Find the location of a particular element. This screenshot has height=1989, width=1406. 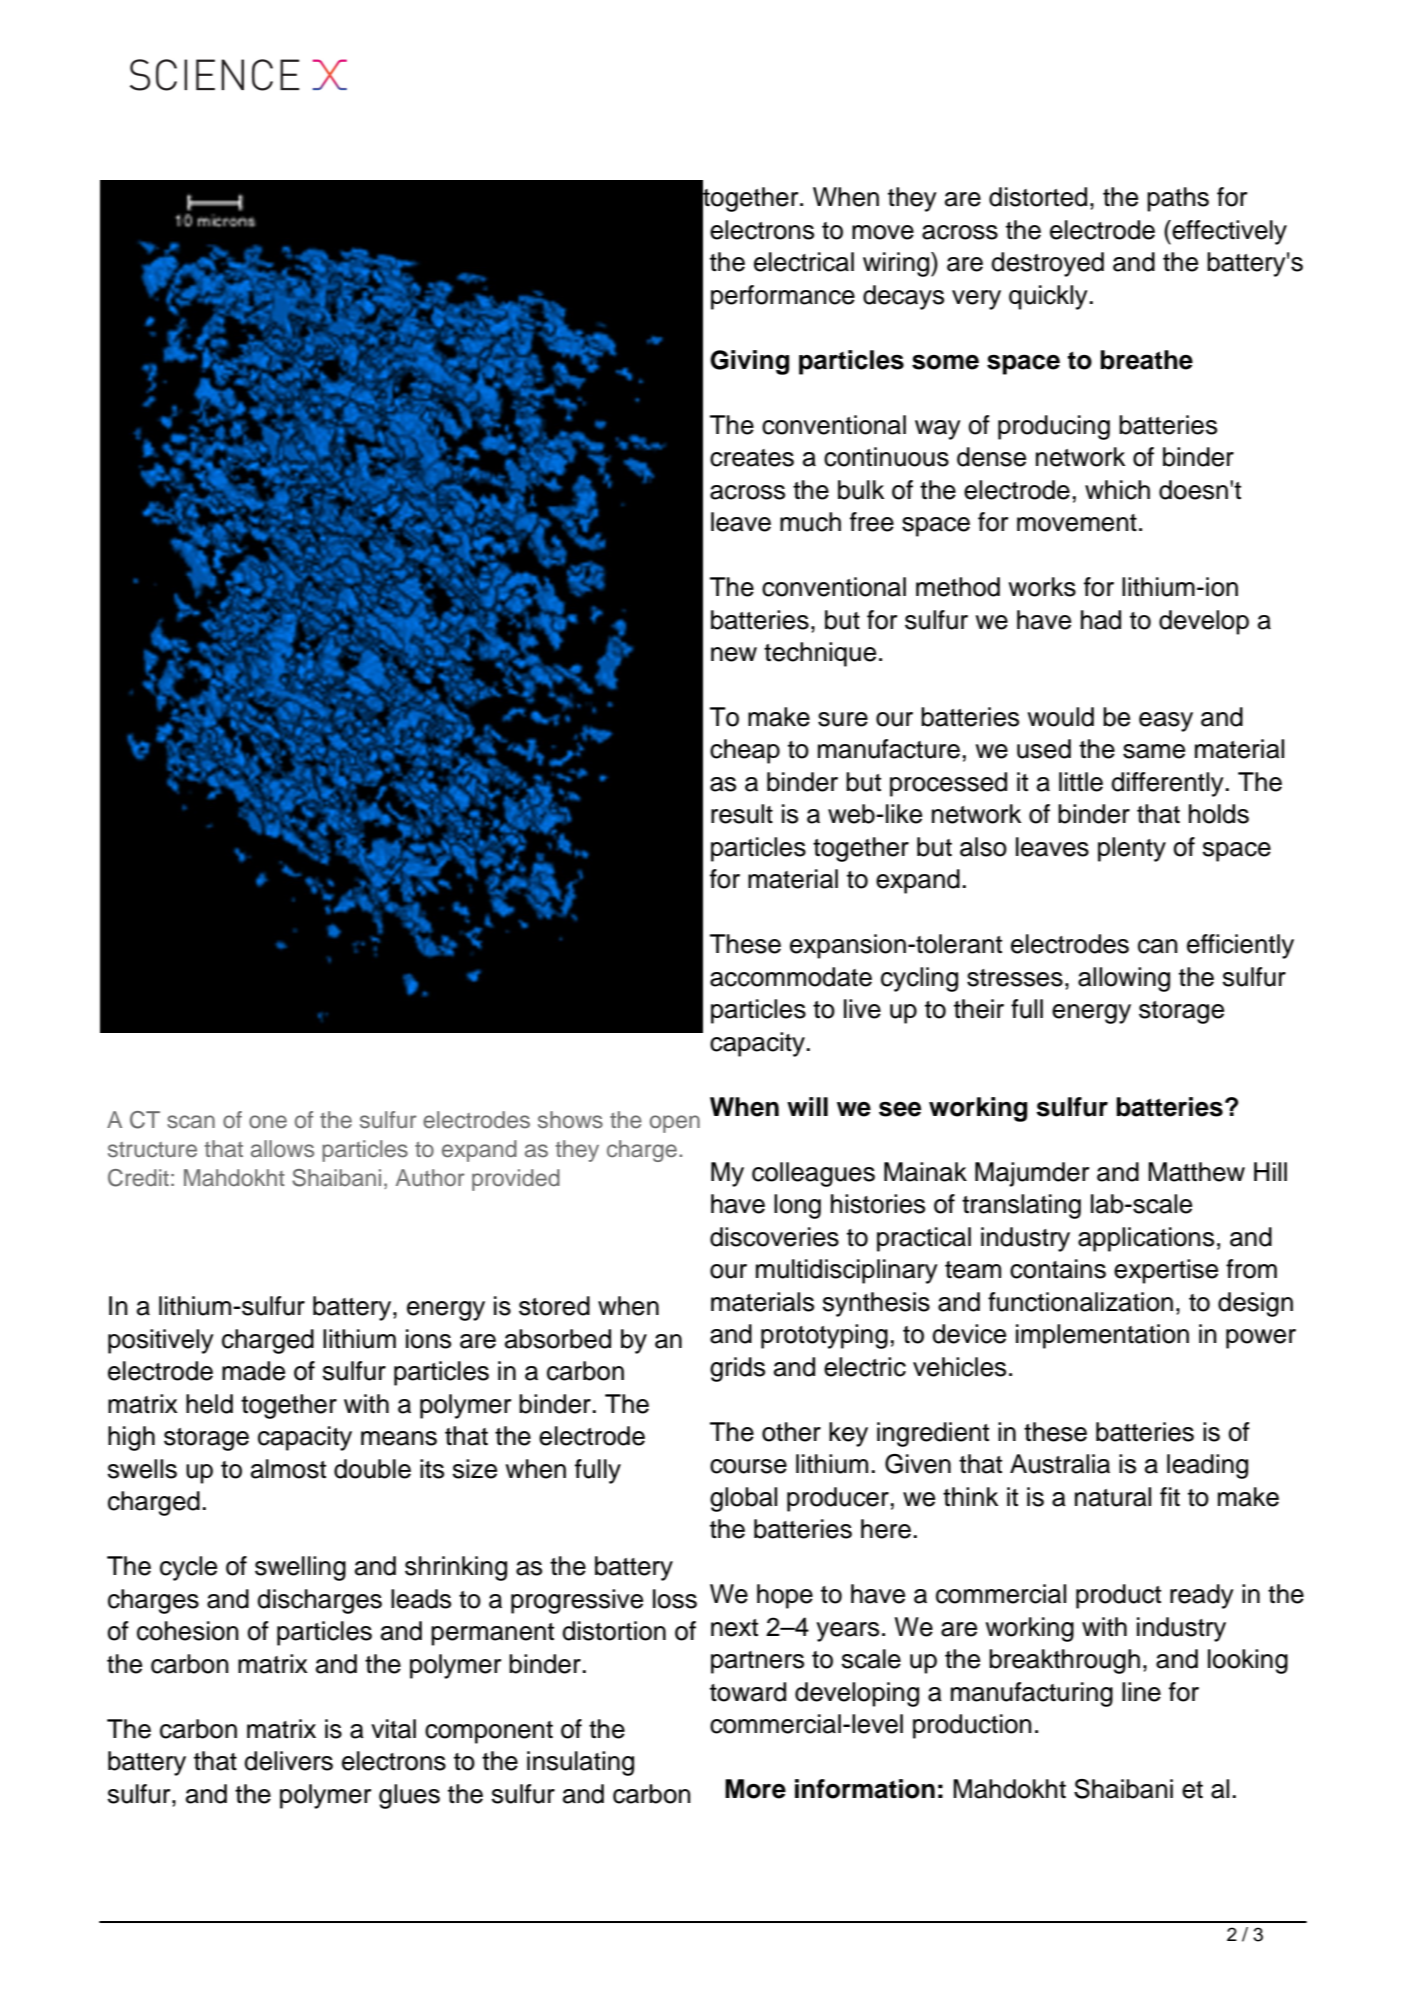

paths is located at coordinates (1178, 199).
